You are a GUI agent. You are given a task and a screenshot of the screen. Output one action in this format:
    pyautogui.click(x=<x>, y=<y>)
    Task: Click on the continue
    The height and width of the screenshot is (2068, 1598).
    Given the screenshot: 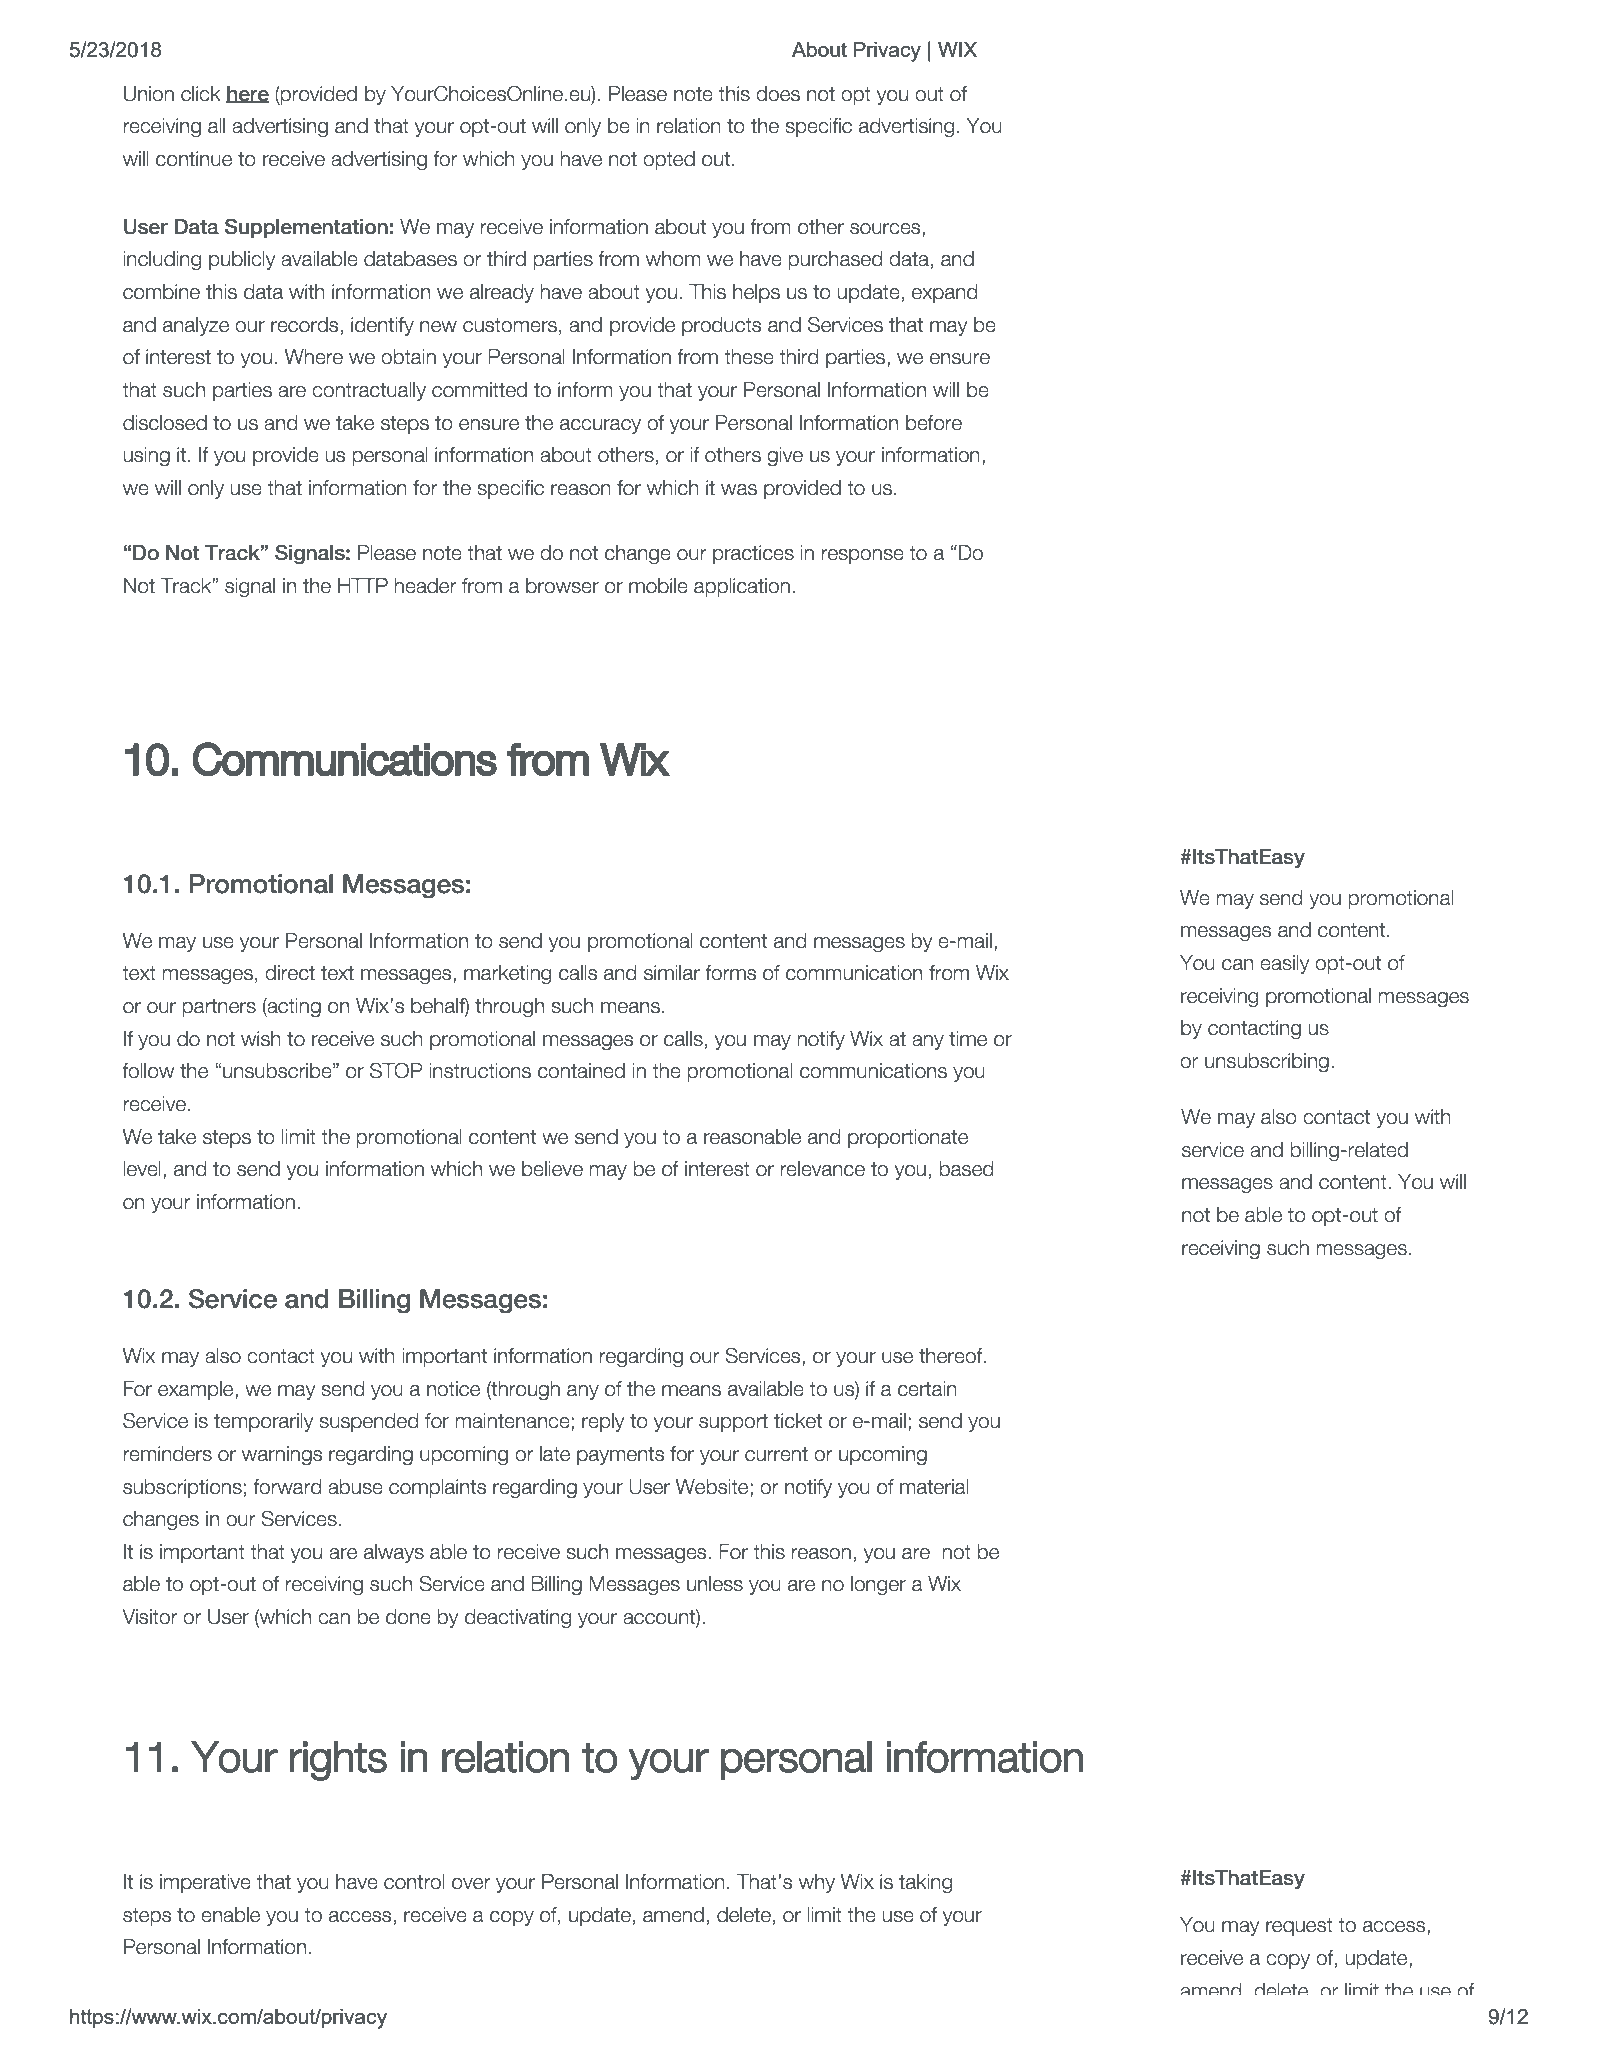 What is the action you would take?
    pyautogui.click(x=194, y=159)
